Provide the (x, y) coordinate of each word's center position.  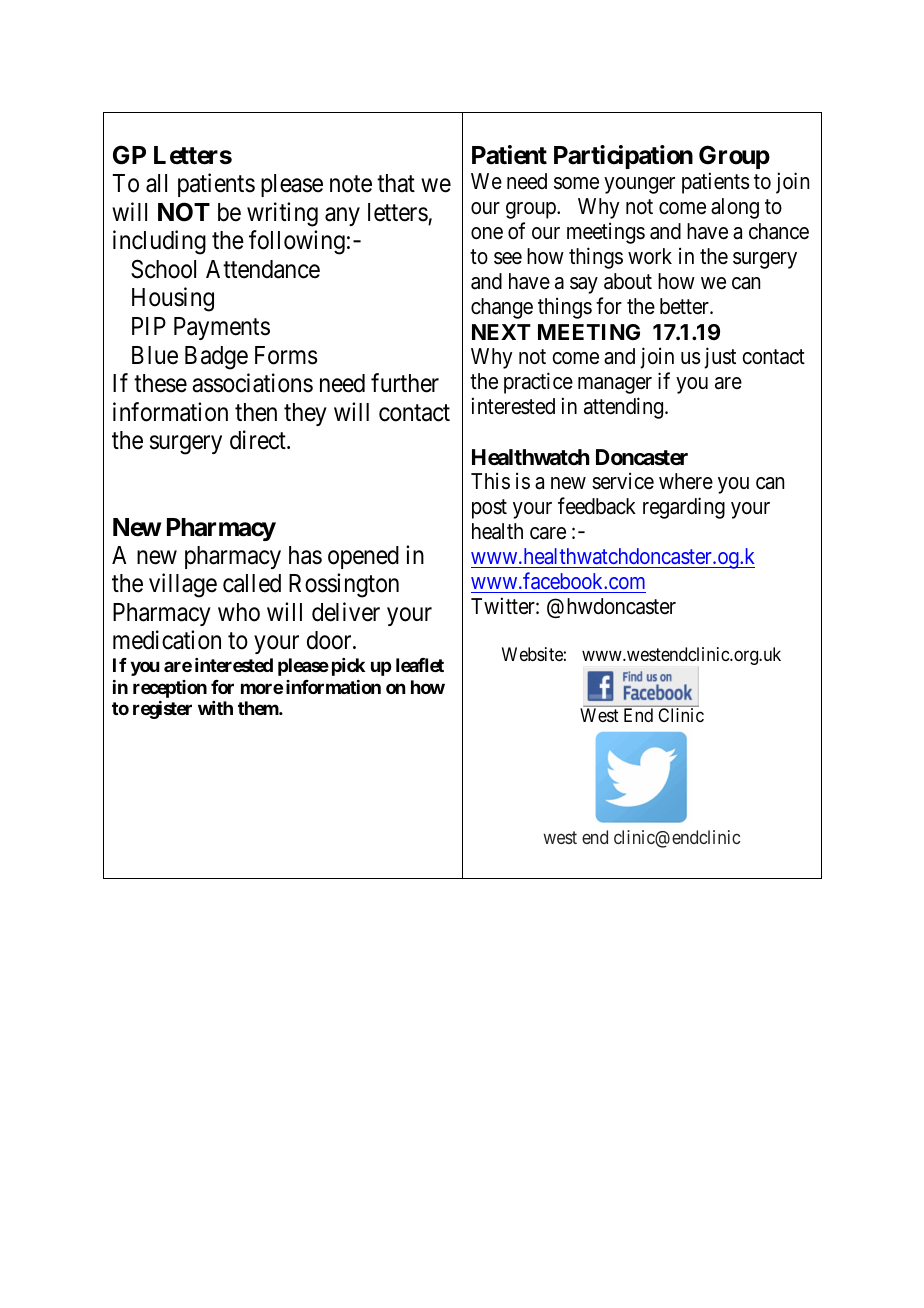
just (720, 358)
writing (282, 214)
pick (348, 667)
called (252, 583)
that (396, 183)
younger (639, 185)
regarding (684, 508)
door (330, 640)
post (489, 509)
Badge (216, 358)
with (215, 708)
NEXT (501, 332)
